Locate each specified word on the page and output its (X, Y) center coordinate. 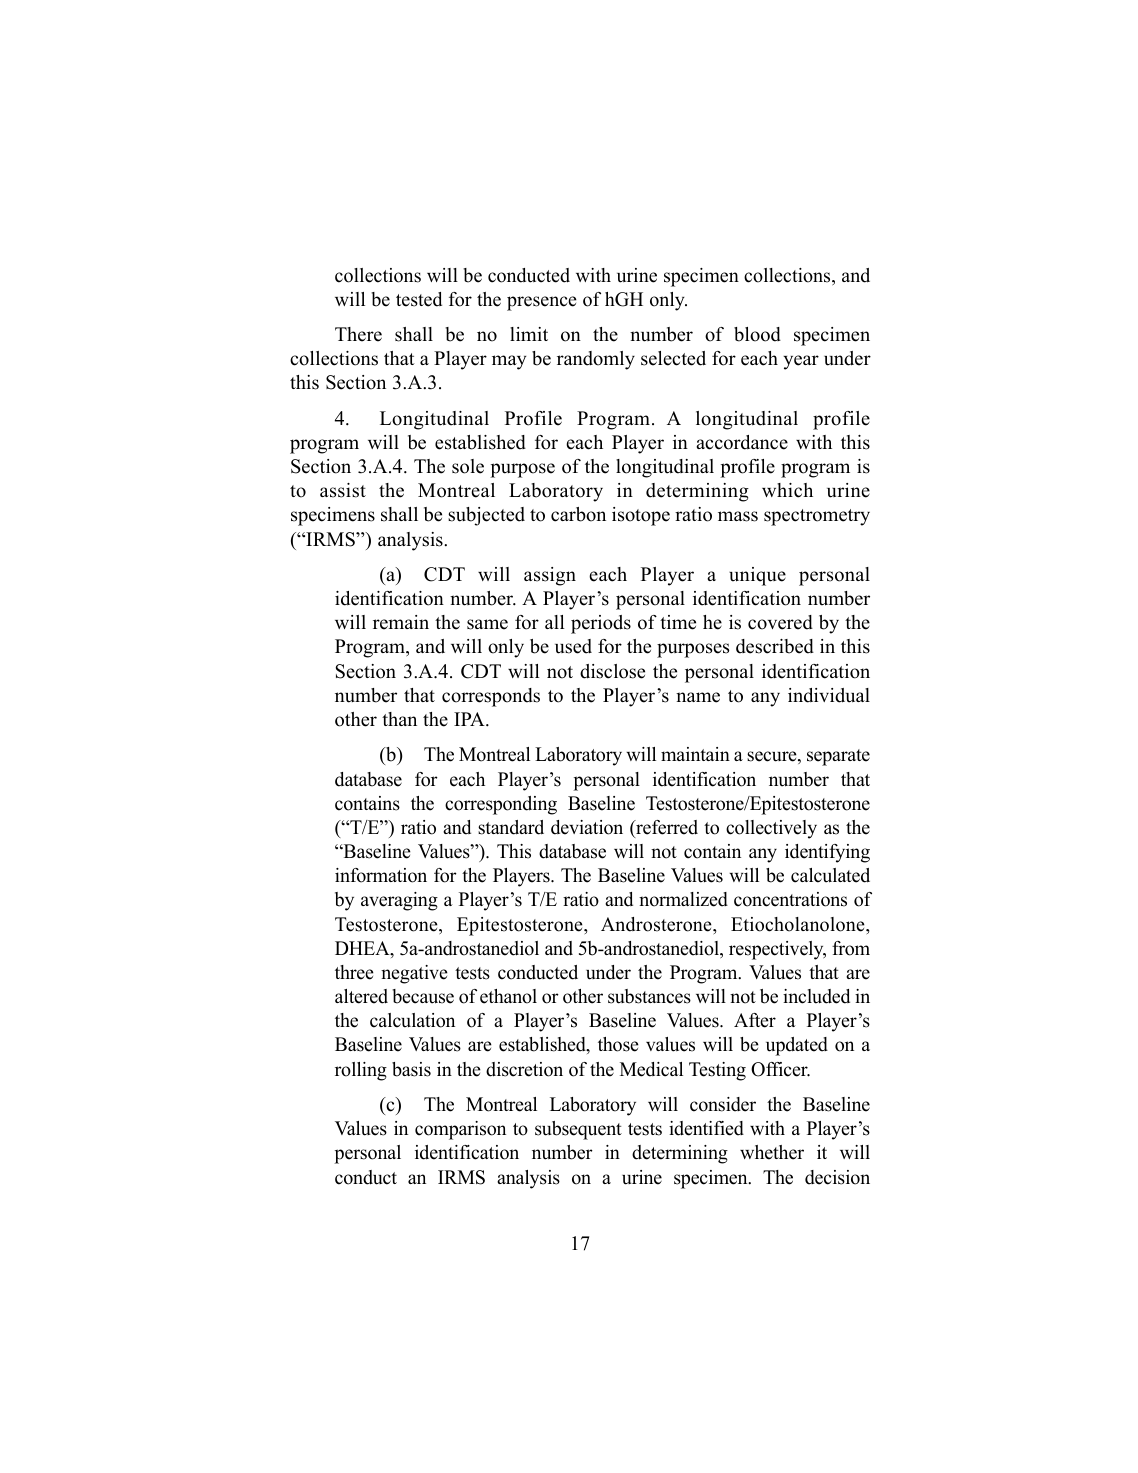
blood (757, 334)
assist (343, 490)
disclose (612, 671)
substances (649, 996)
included (816, 996)
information (381, 875)
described (775, 646)
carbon (578, 514)
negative (414, 974)
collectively (771, 829)
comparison (460, 1130)
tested (419, 299)
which (787, 490)
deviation (587, 827)
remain (401, 622)
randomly (596, 360)
